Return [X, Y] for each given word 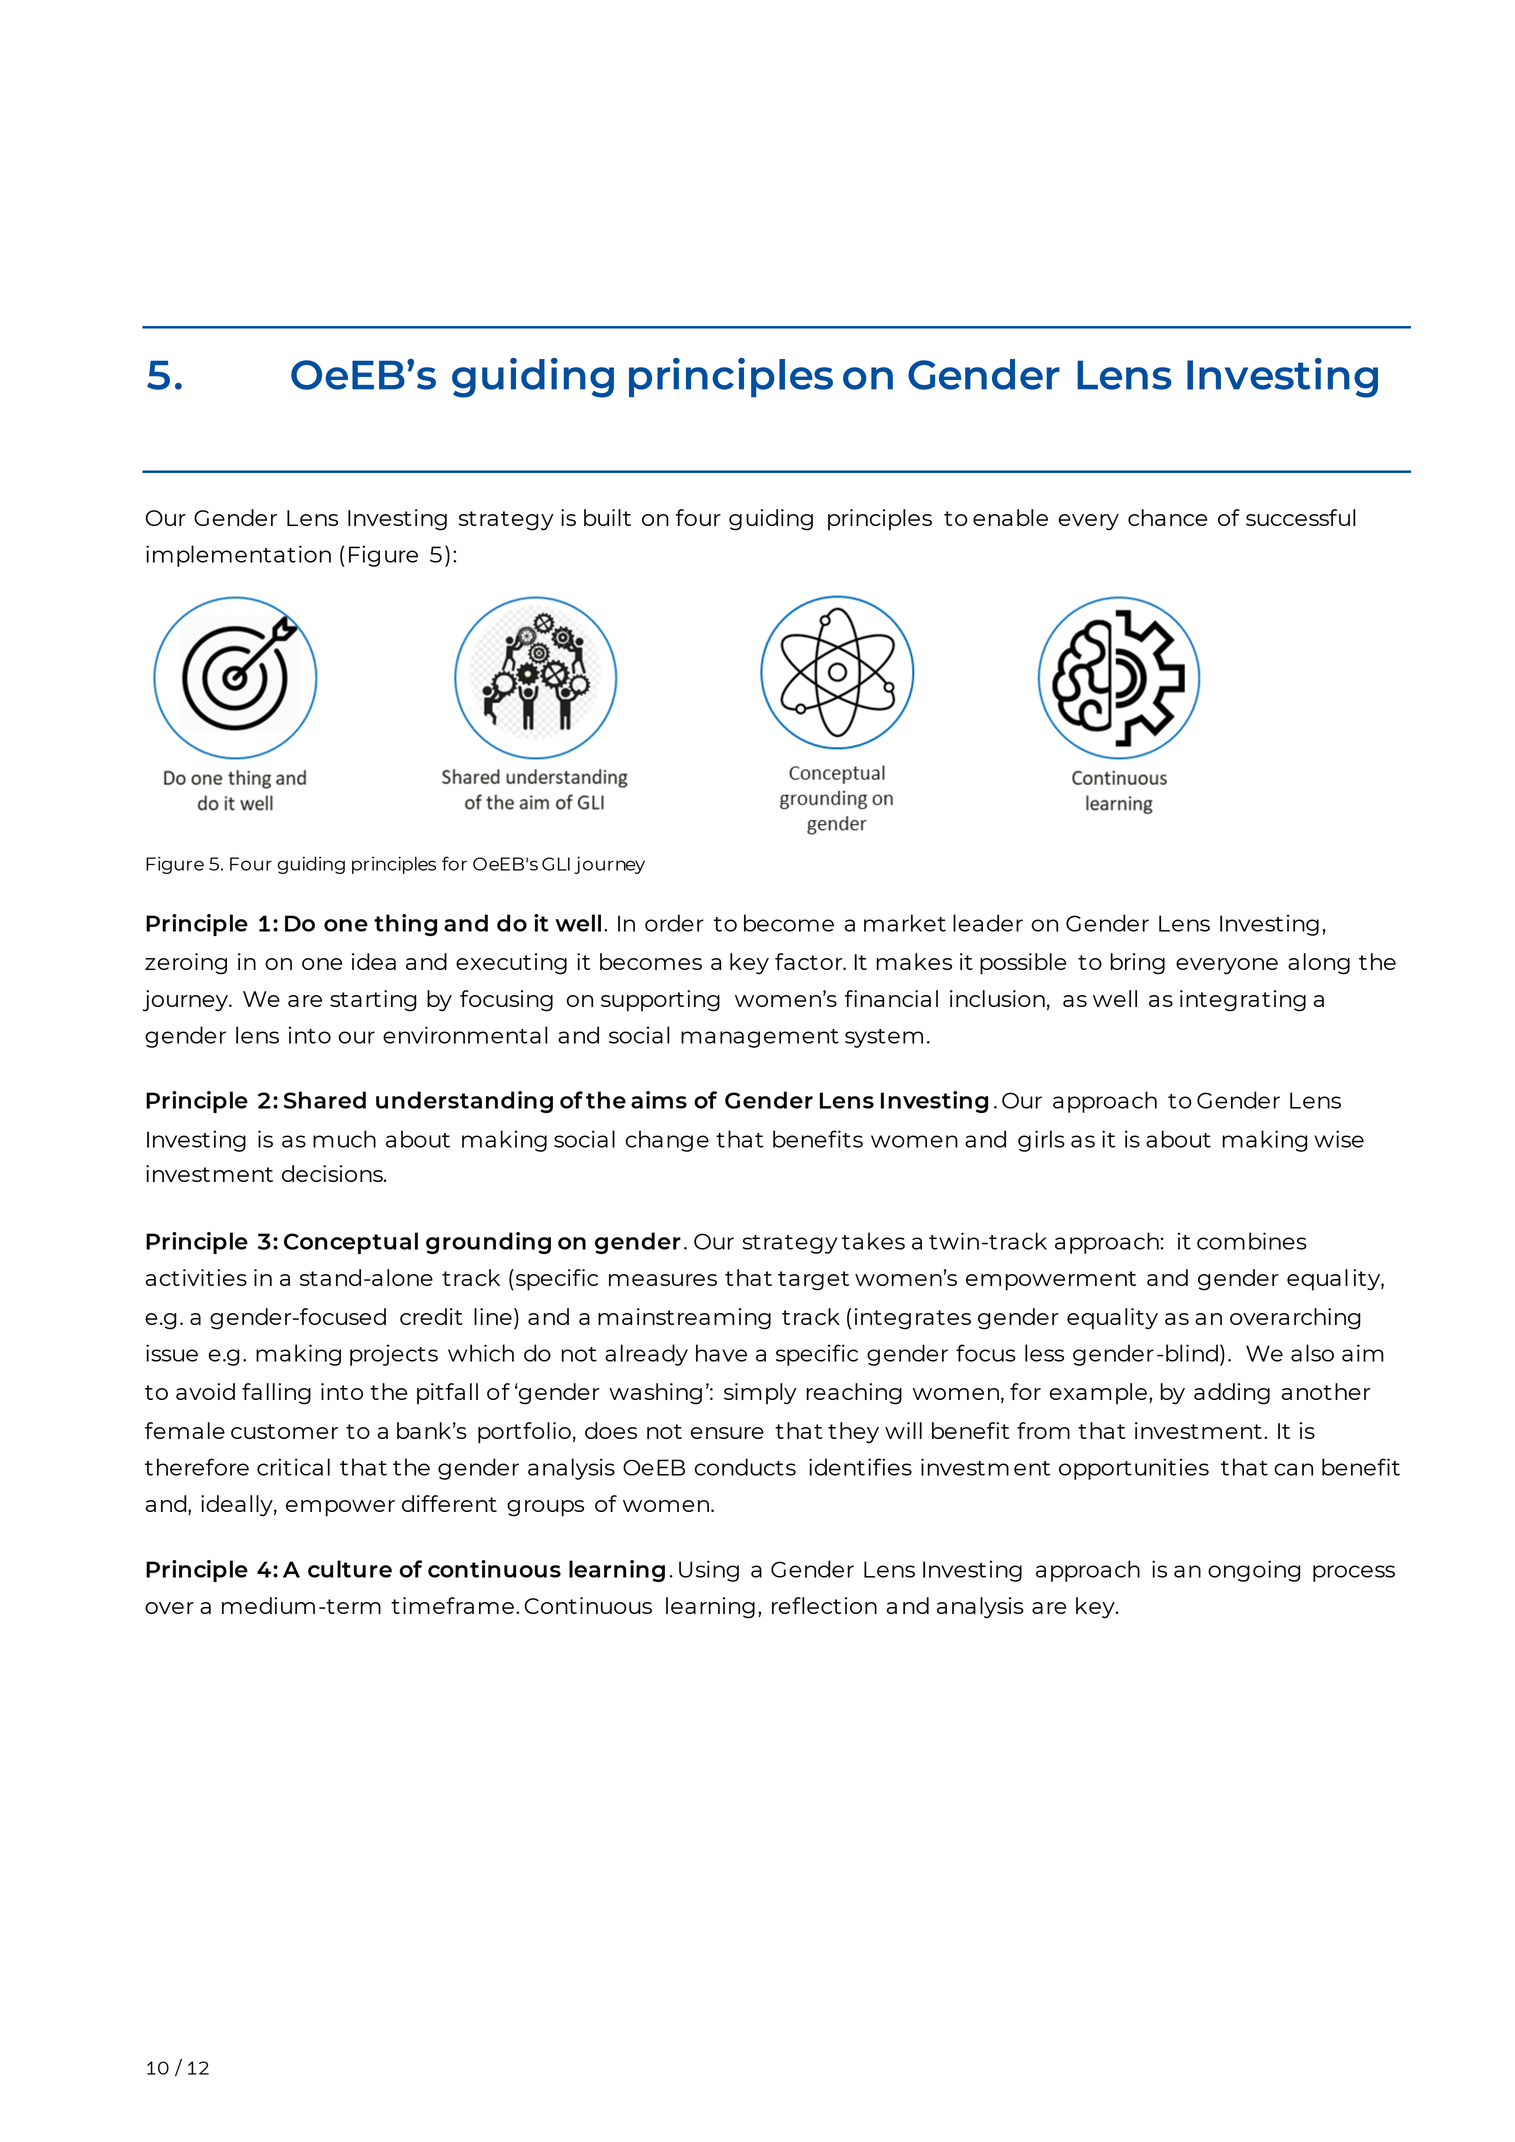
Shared [325, 1100]
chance [1168, 517]
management [760, 1038]
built [607, 517]
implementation [238, 556]
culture [350, 1569]
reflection [824, 1605]
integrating [1243, 1001]
